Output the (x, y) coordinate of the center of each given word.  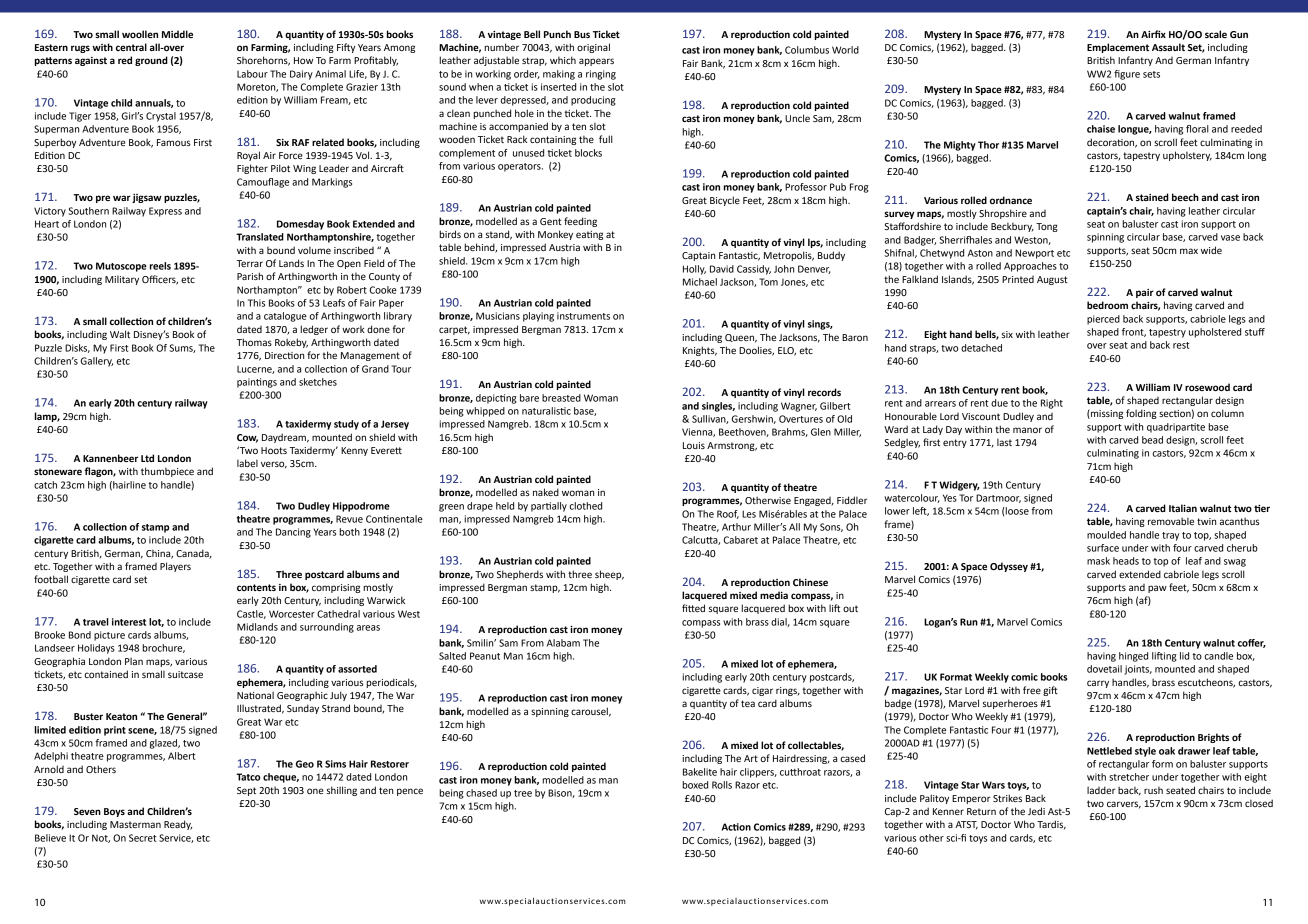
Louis (694, 445)
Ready (178, 825)
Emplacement (1118, 48)
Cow (247, 438)
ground (151, 61)
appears (596, 62)
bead (1152, 440)
